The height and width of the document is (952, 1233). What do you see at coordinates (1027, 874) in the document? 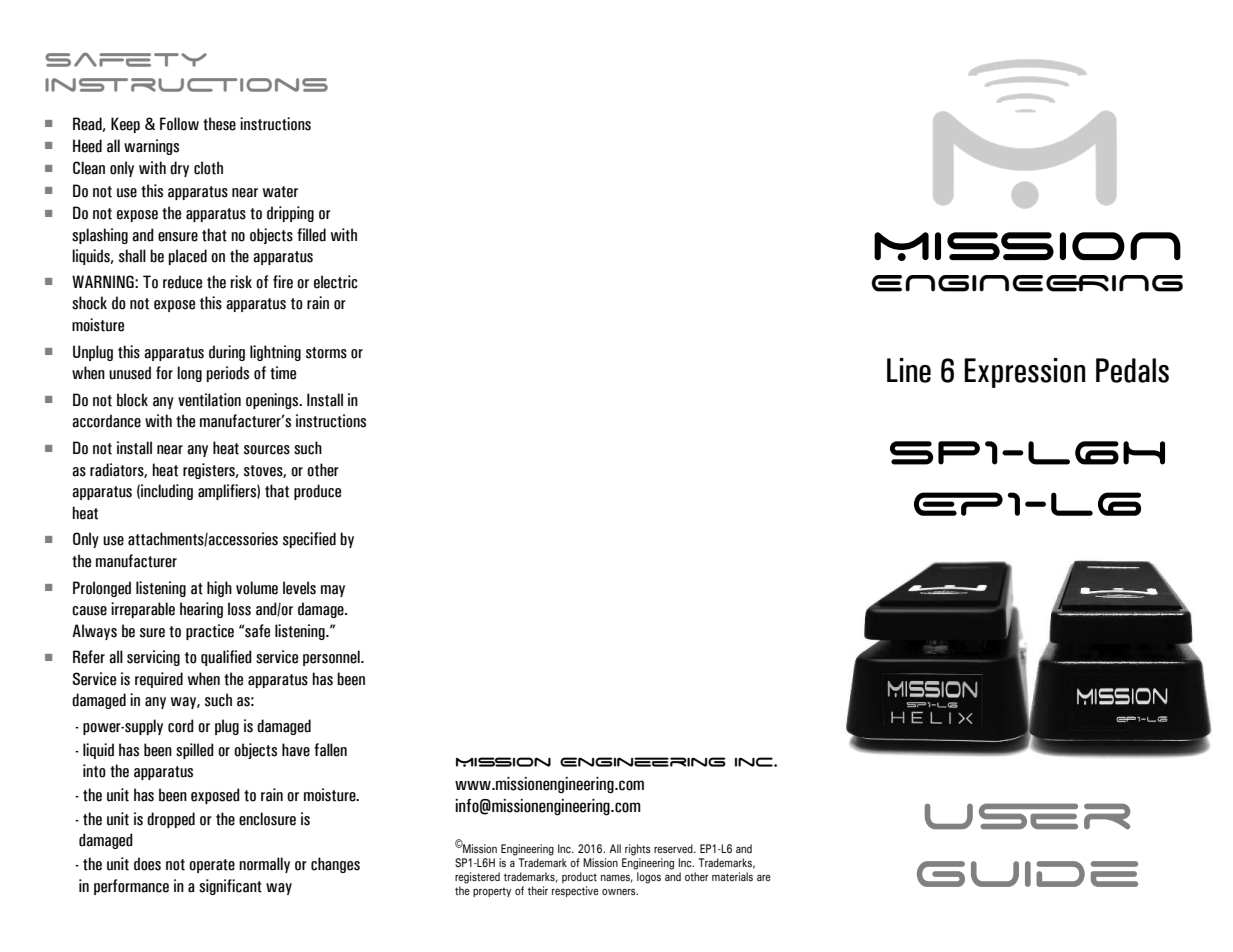
I see `Guide` at bounding box center [1027, 874].
